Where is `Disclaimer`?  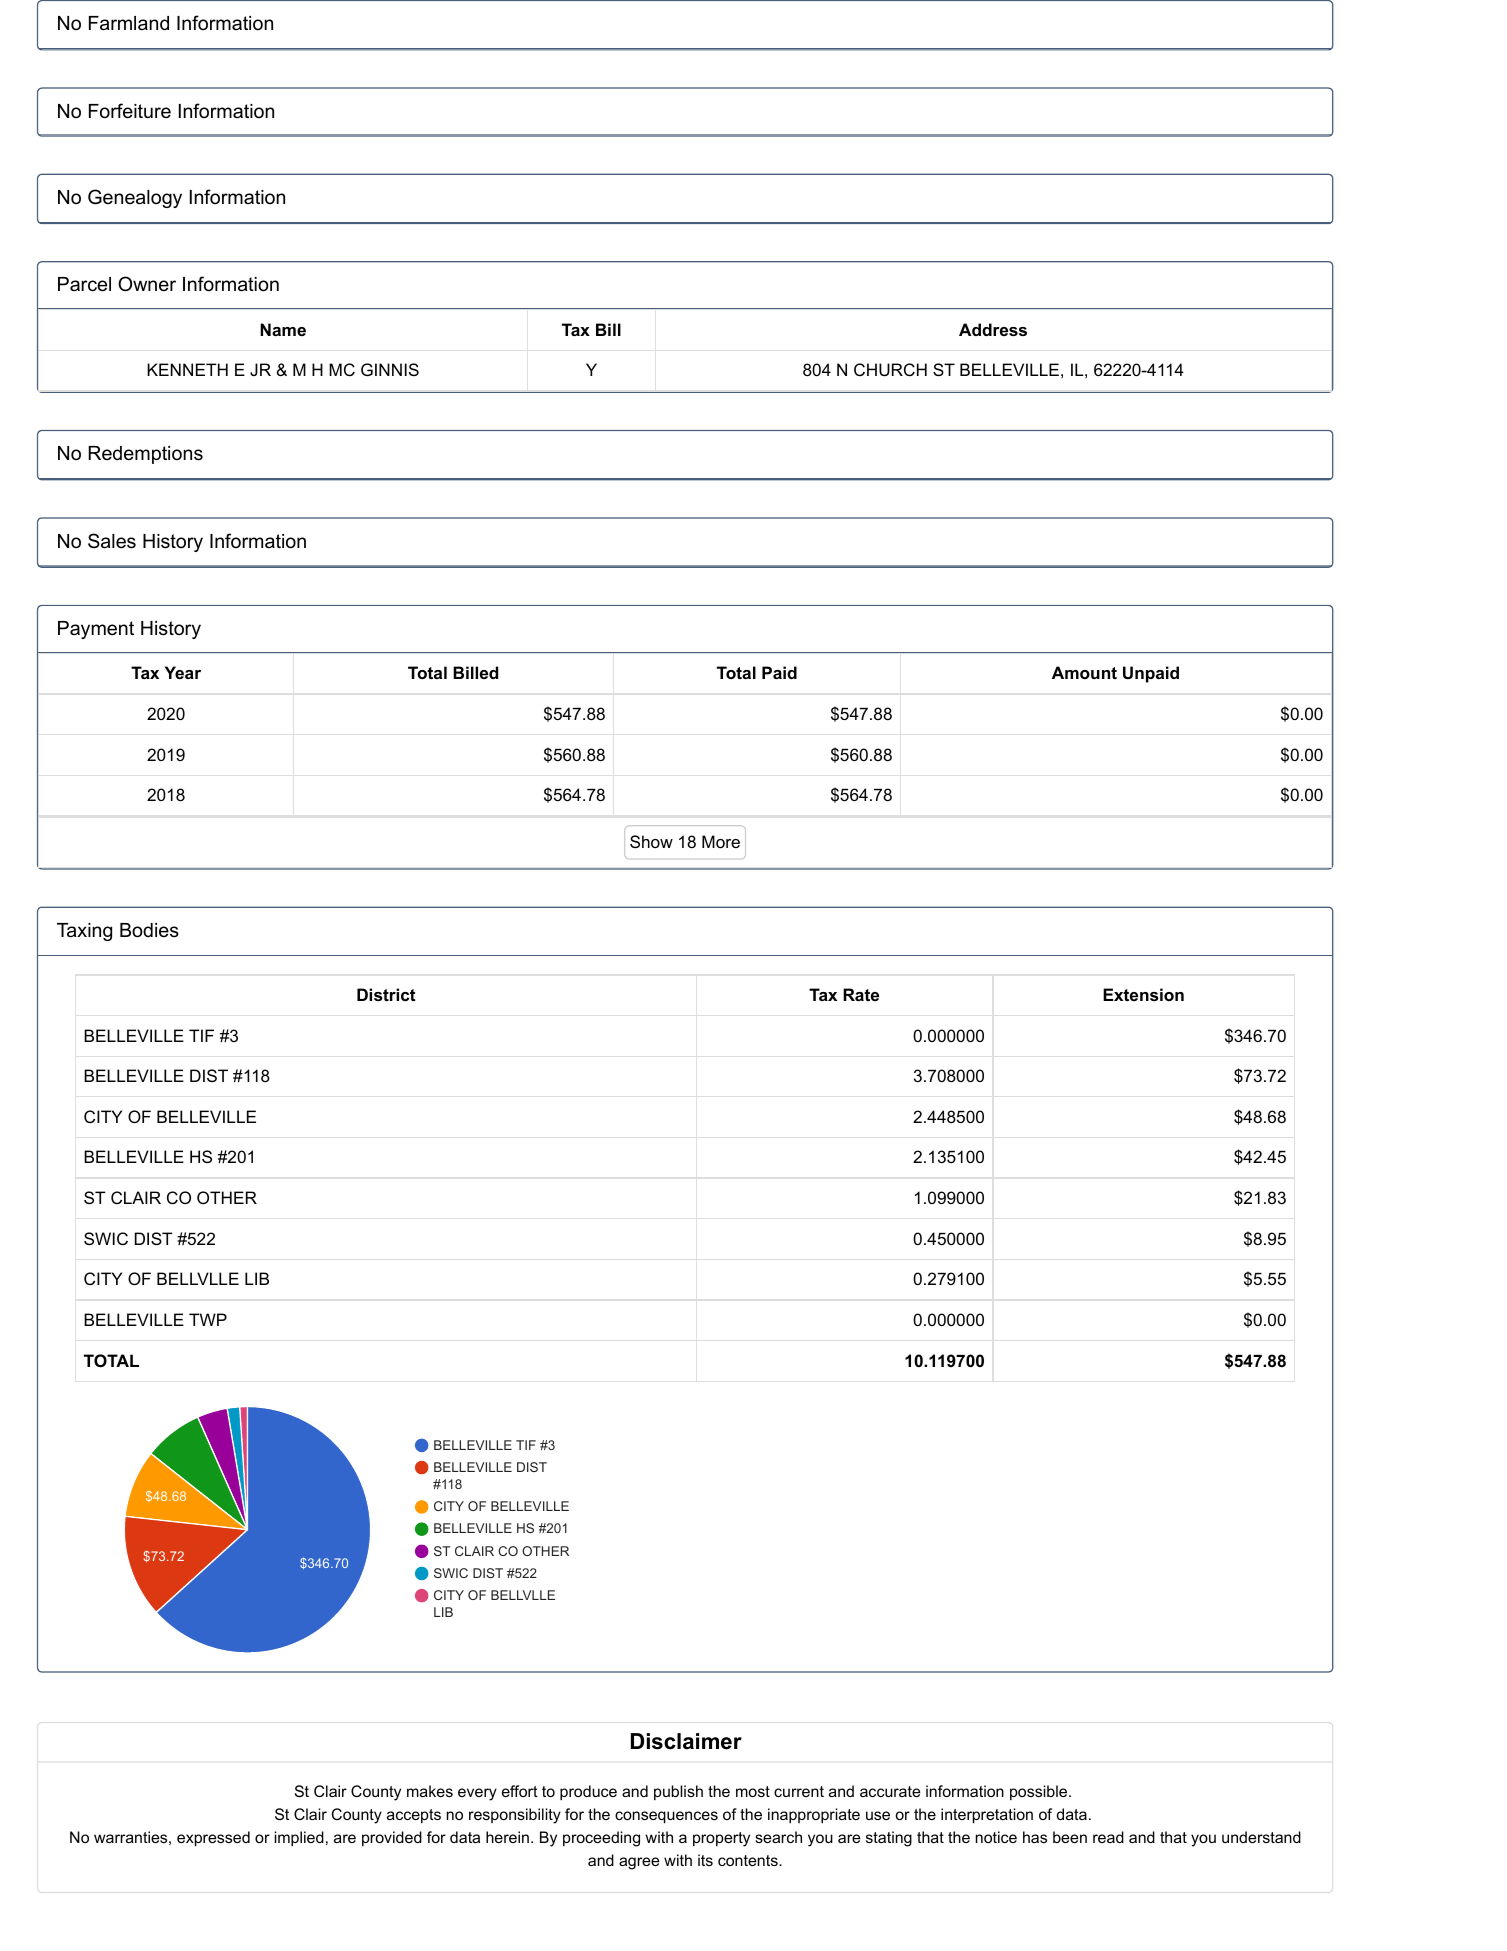 Disclaimer is located at coordinates (686, 1741).
